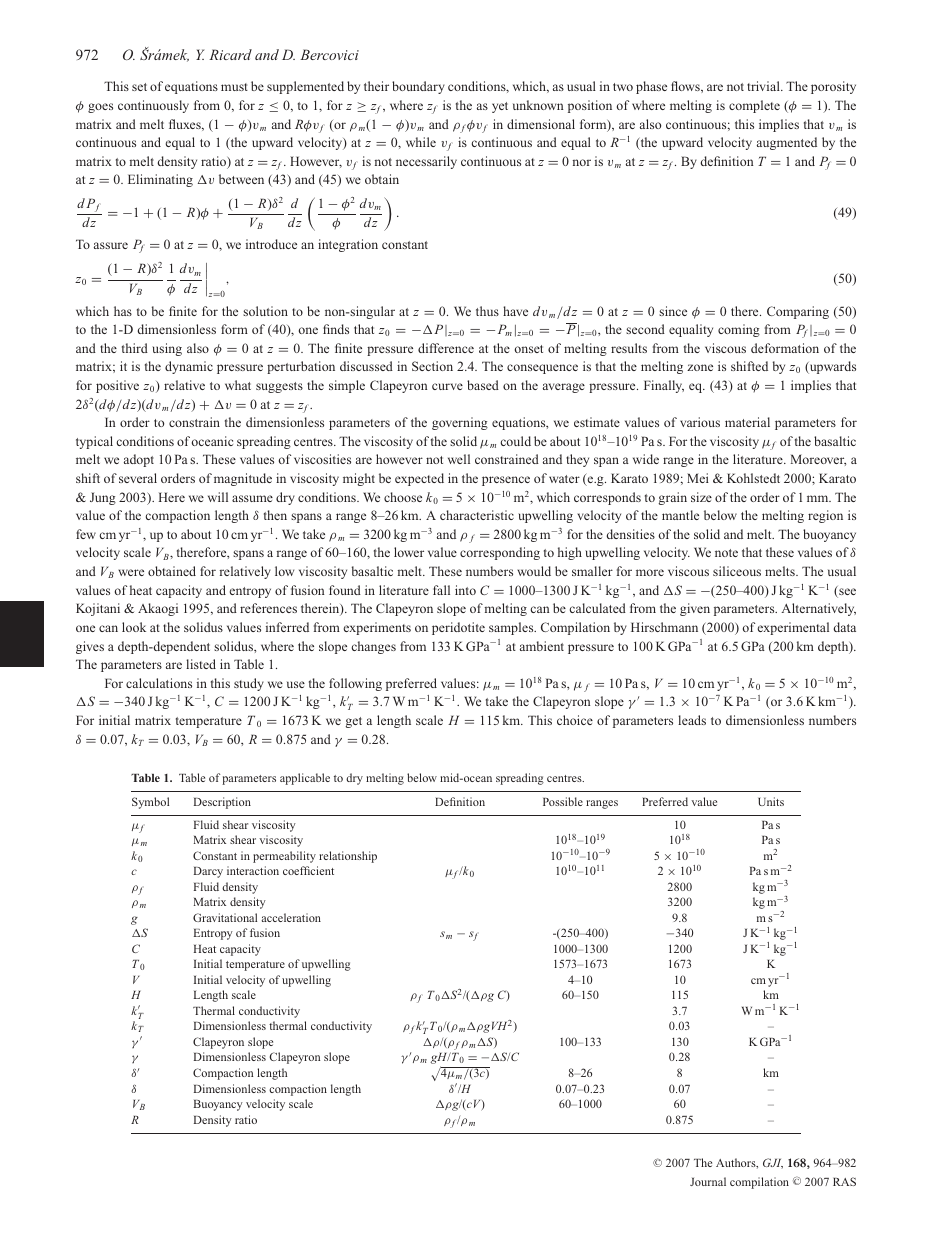  What do you see at coordinates (793, 628) in the screenshot?
I see `experimental` at bounding box center [793, 628].
